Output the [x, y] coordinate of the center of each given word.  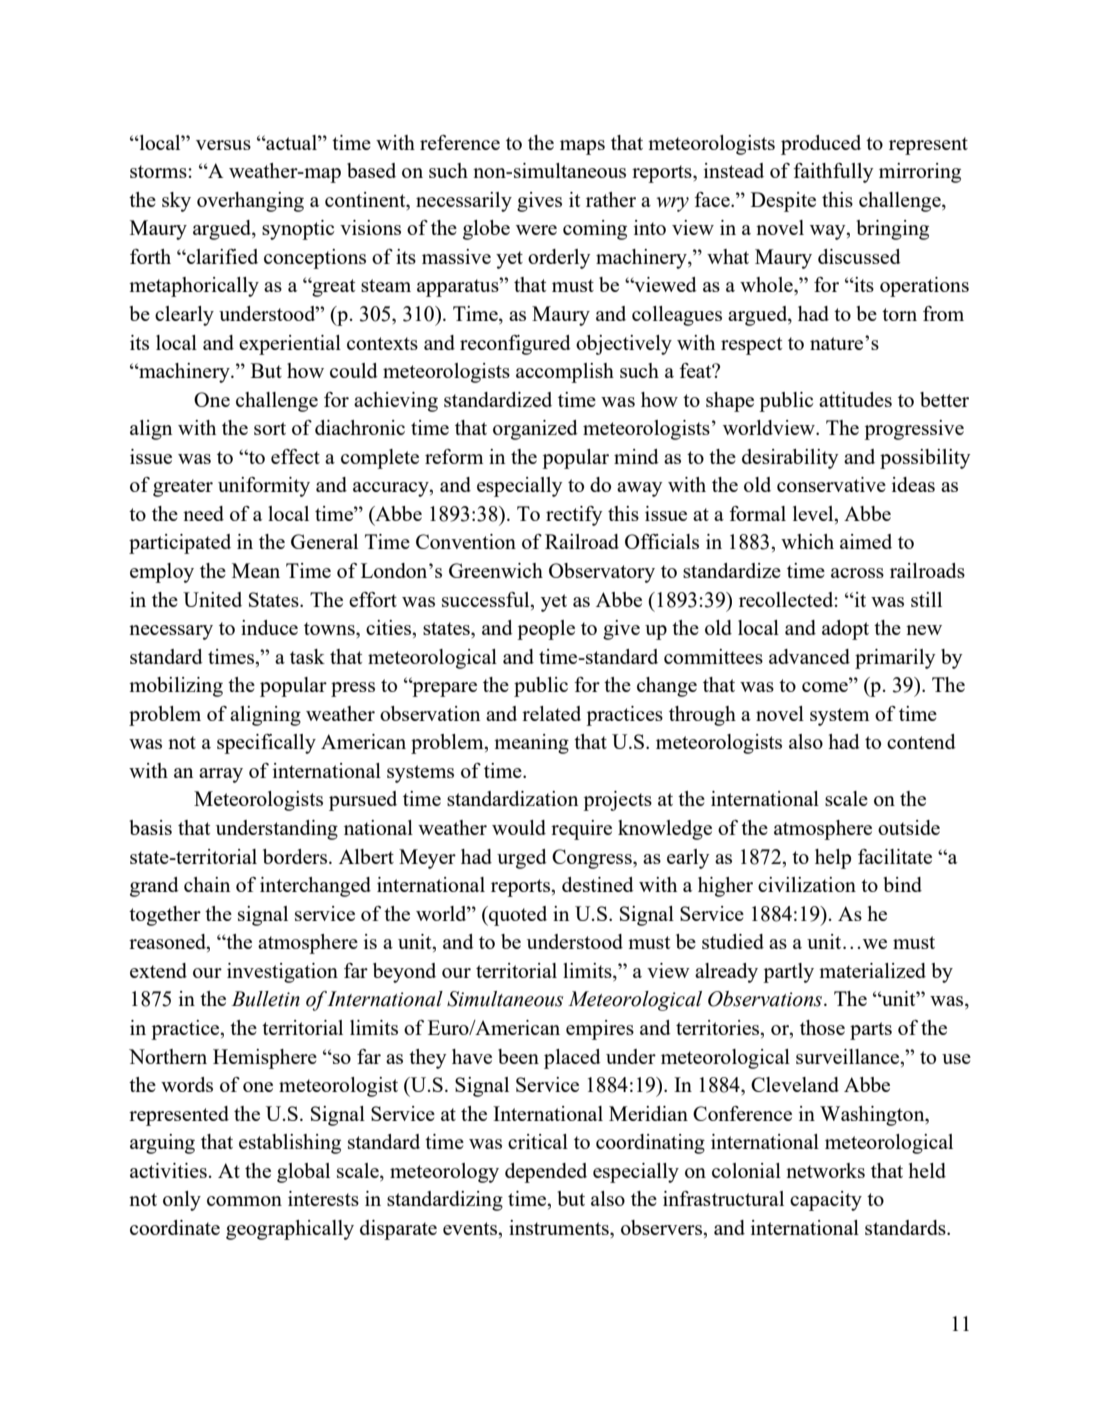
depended [546, 1173]
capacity [826, 1201]
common [244, 1201]
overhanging [250, 202]
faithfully [833, 173]
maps [582, 147]
